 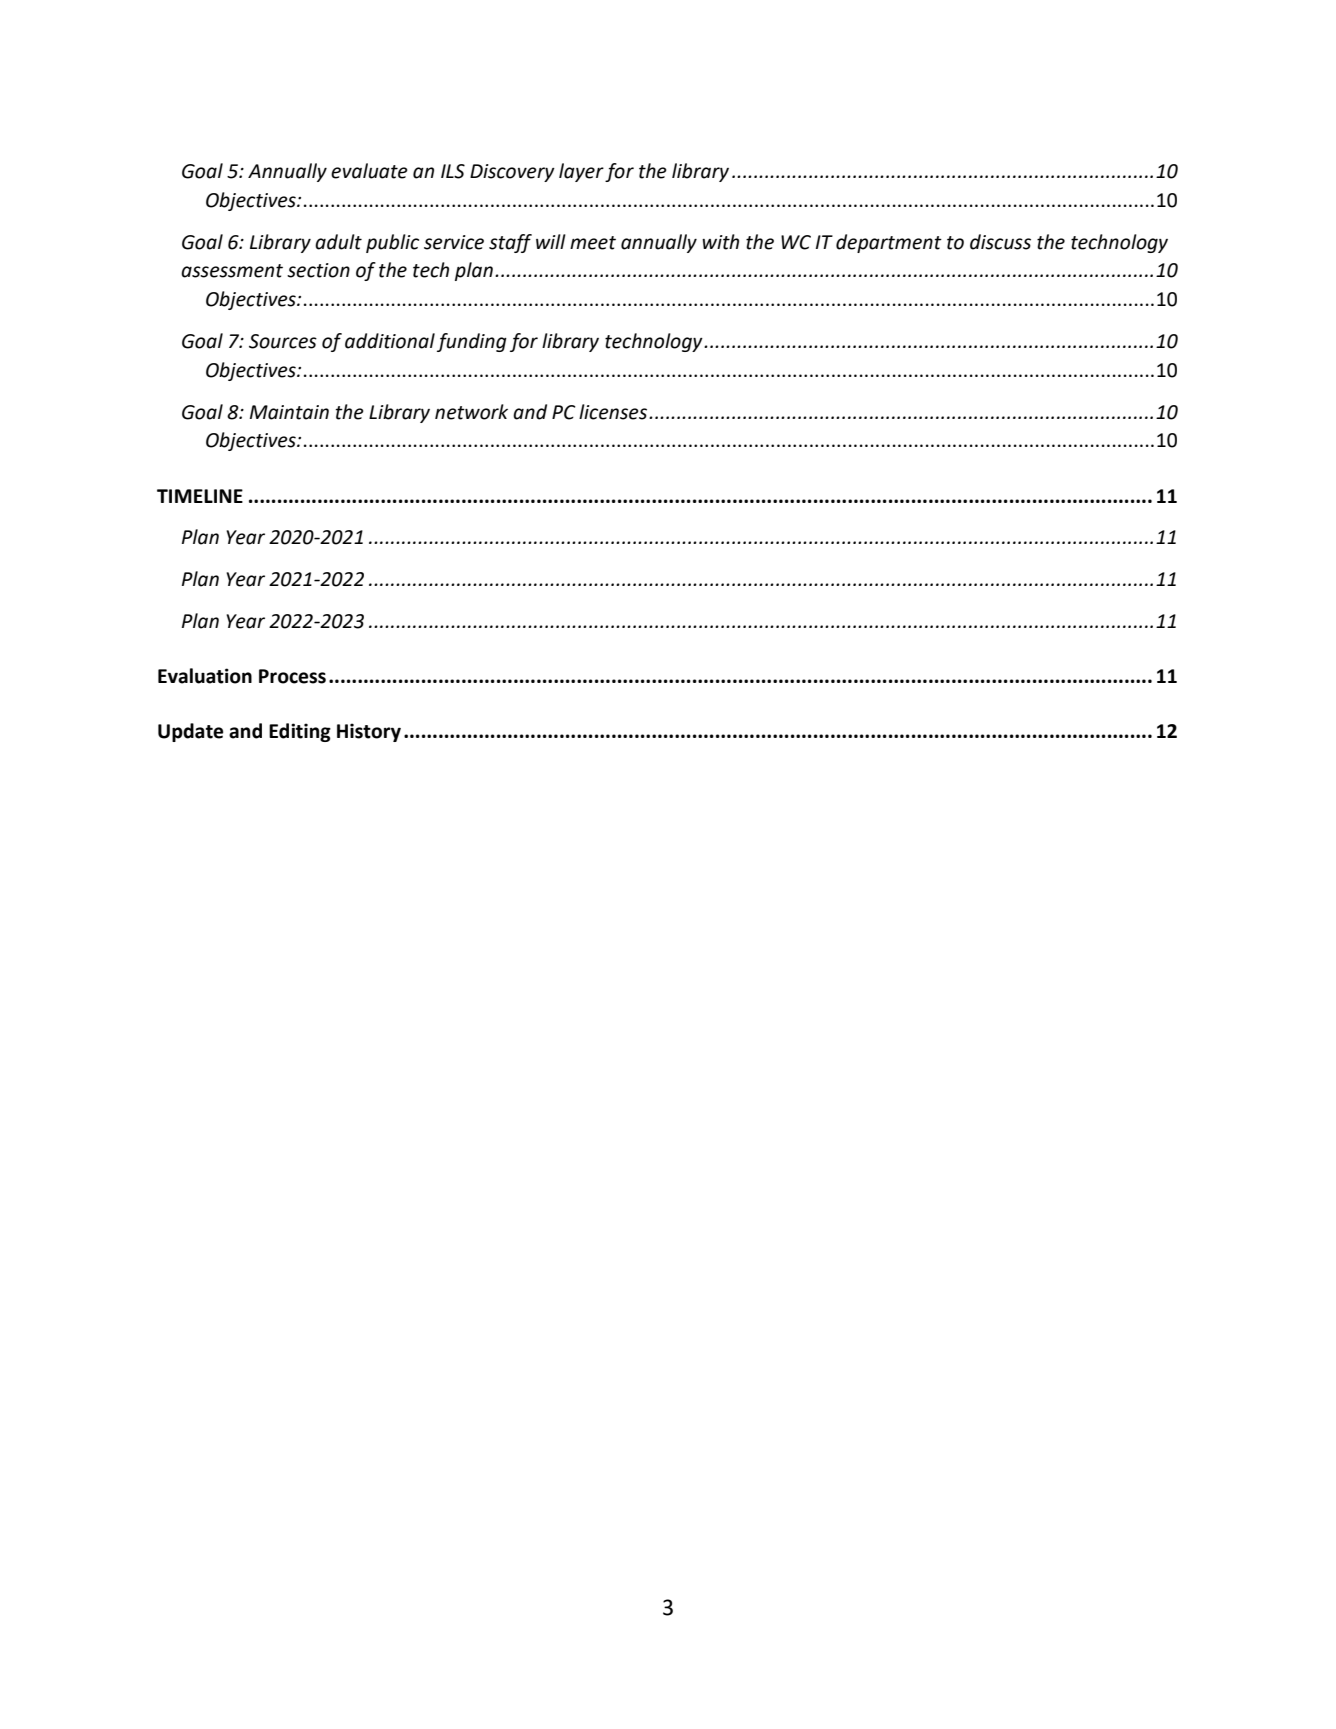 I want to click on Editing, so click(x=300, y=732).
